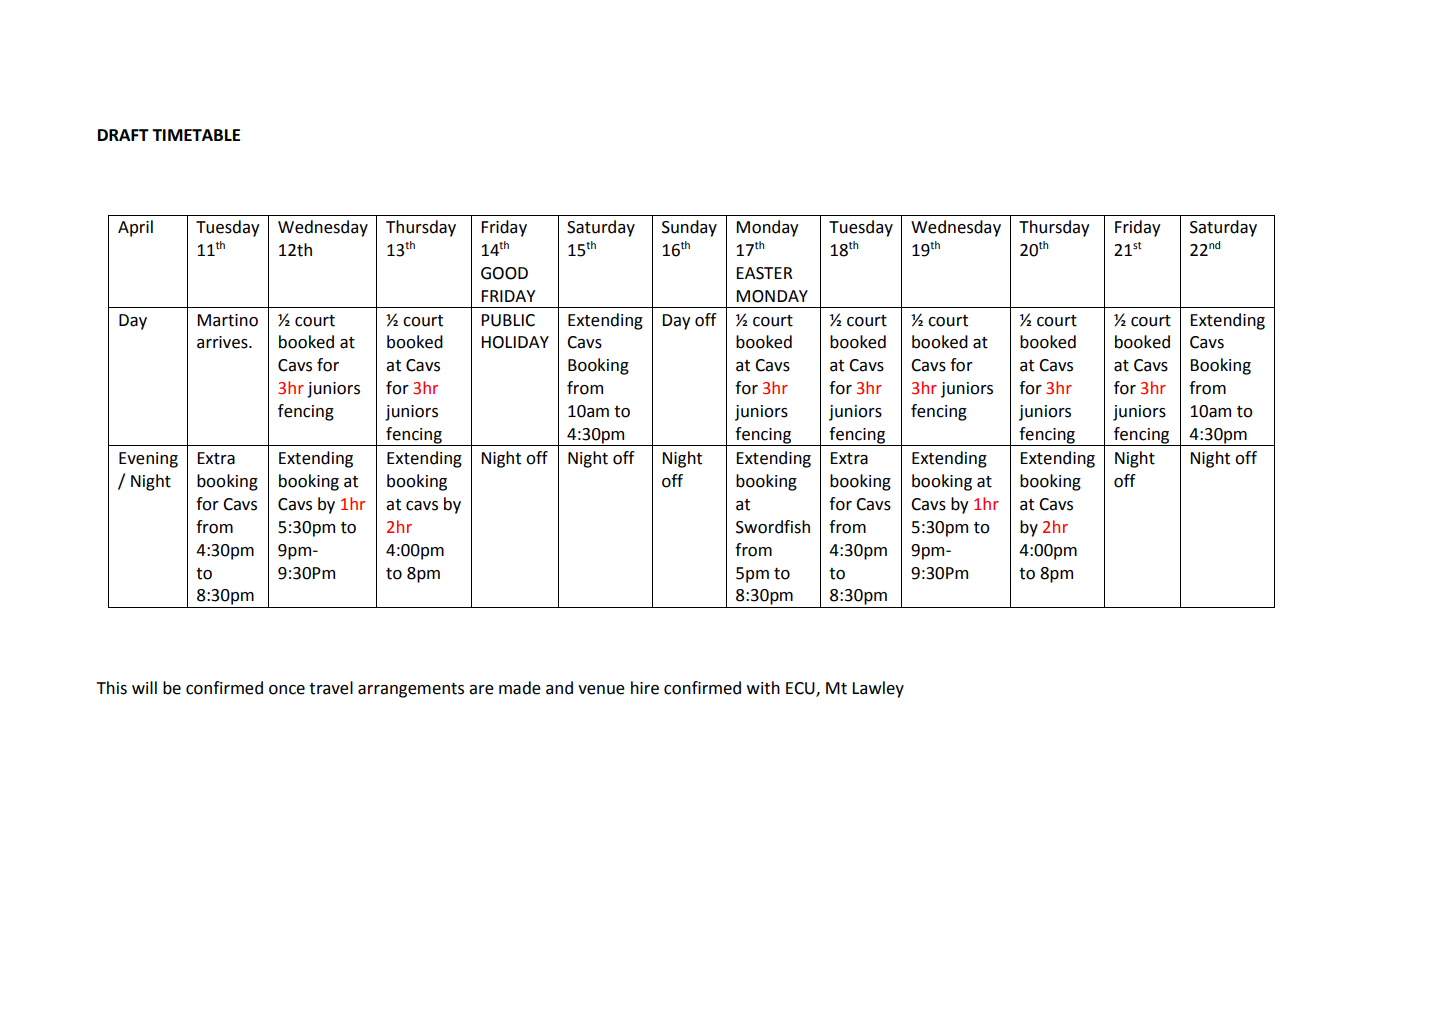 The height and width of the screenshot is (1016, 1437). I want to click on Sunday, so click(689, 228).
